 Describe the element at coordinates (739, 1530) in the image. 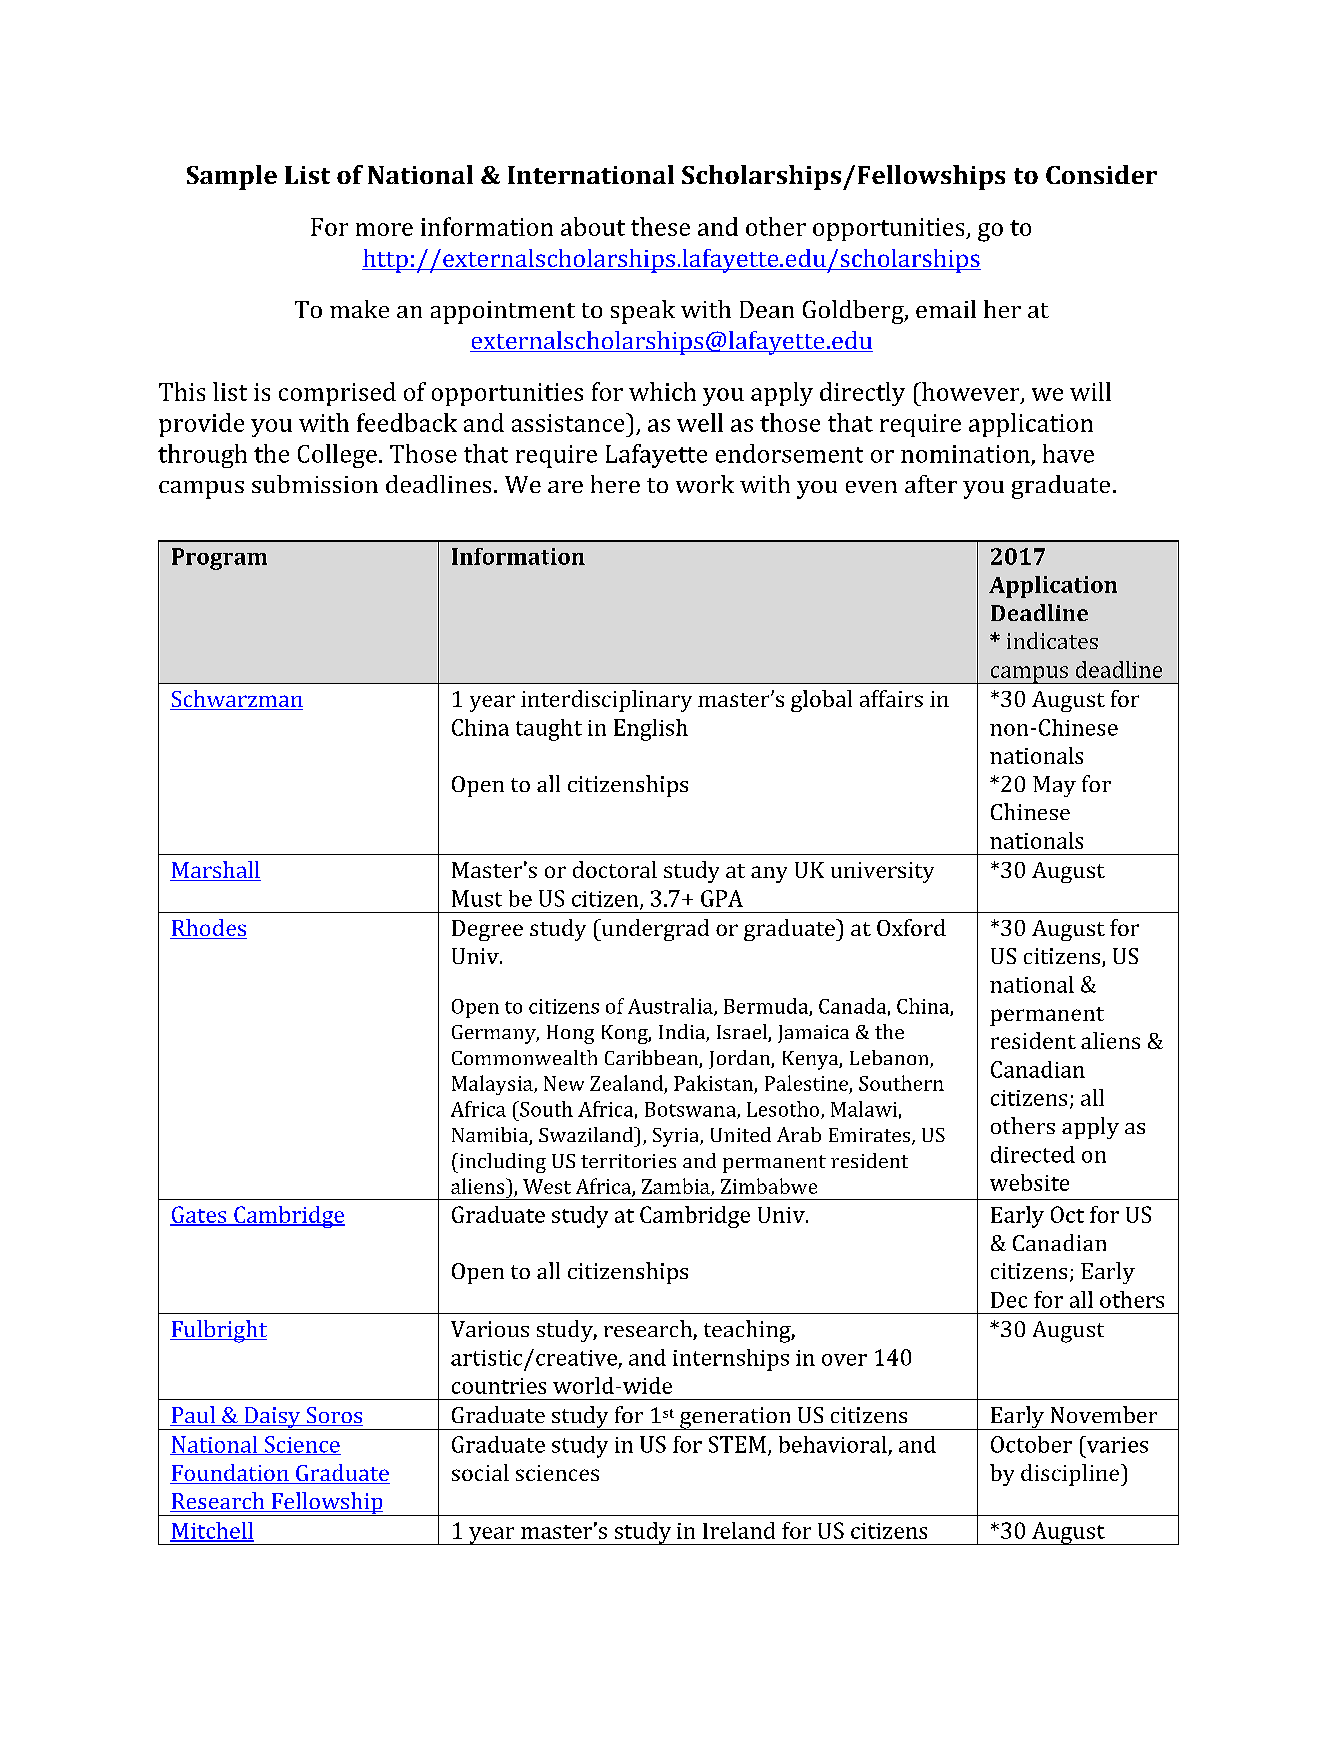

I see `Ireland` at that location.
